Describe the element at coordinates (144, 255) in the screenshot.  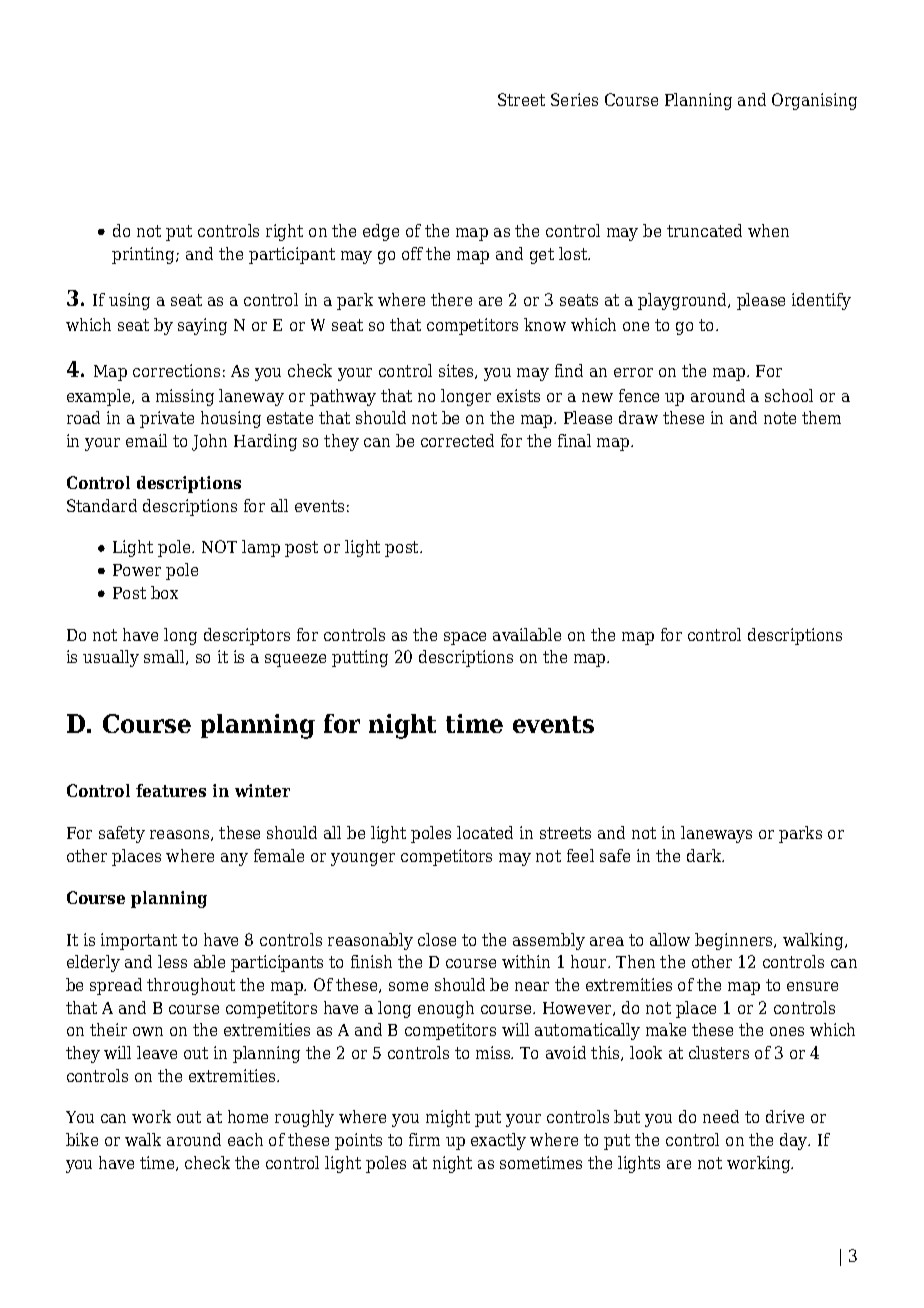
I see `printing` at that location.
